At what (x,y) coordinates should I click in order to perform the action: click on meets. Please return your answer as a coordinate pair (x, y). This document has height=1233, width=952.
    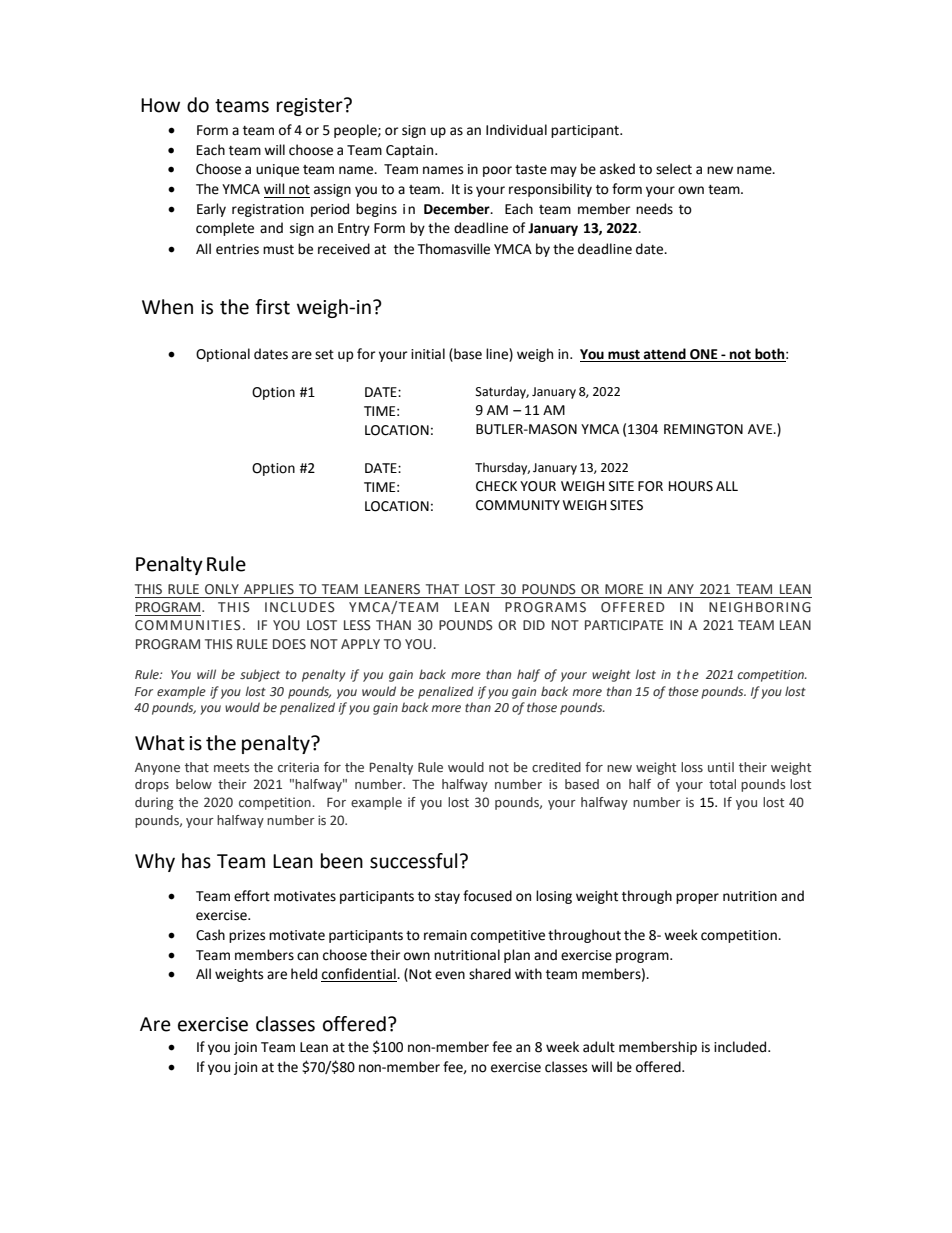
    Looking at the image, I should click on (231, 768).
